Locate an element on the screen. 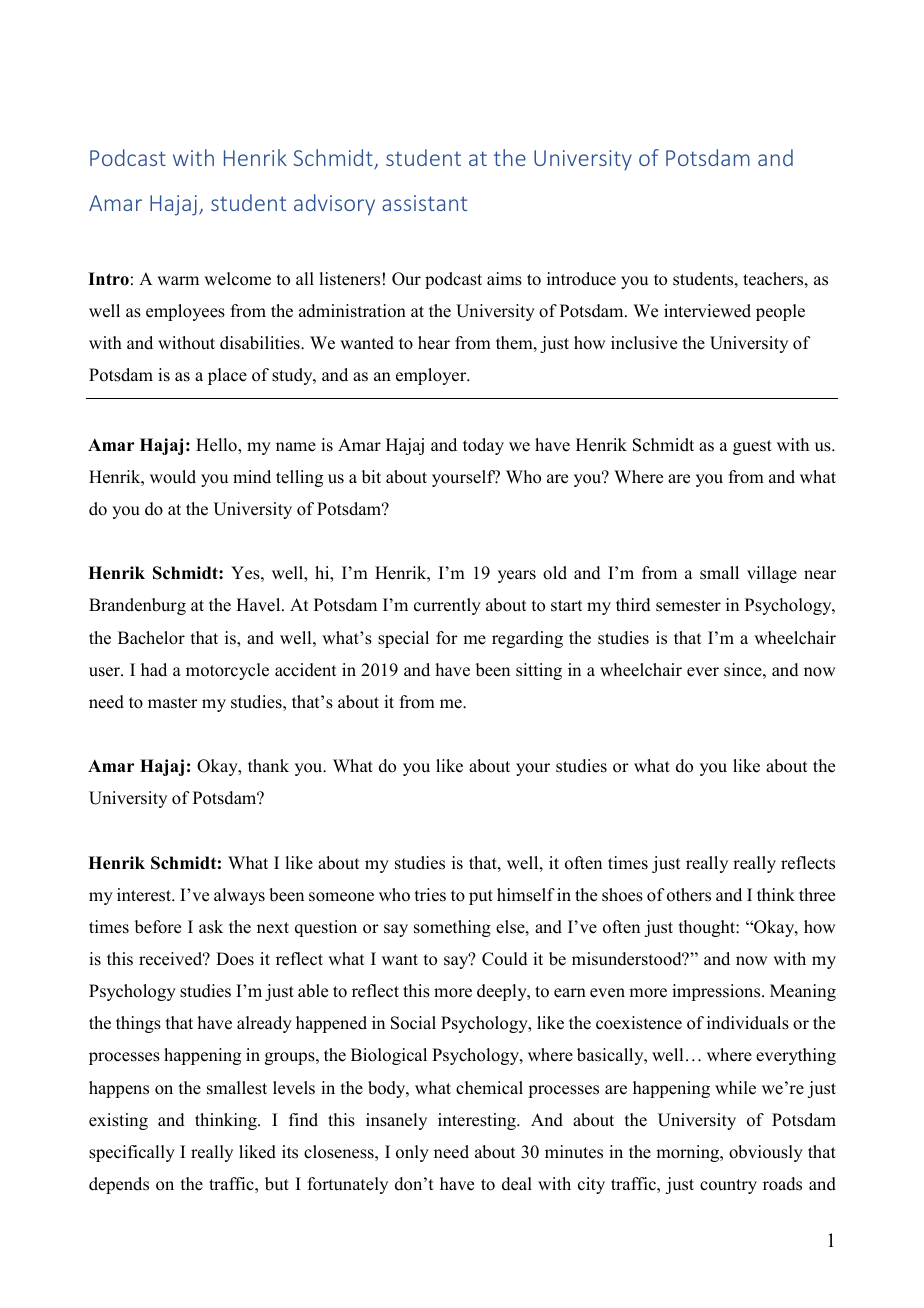  assistant is located at coordinates (424, 203).
